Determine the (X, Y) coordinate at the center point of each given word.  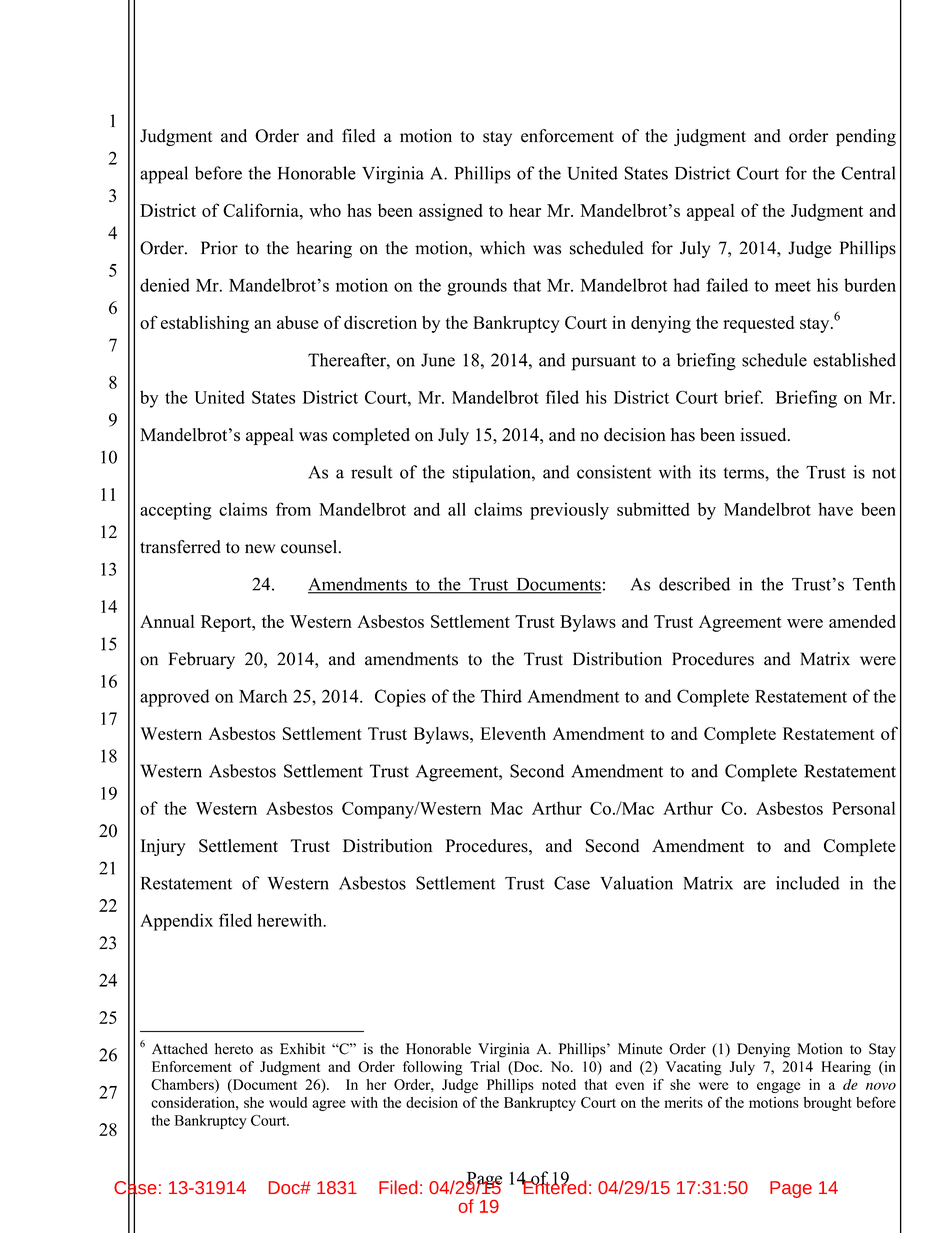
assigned (451, 212)
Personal (863, 808)
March (263, 696)
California (262, 210)
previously (569, 511)
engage (779, 1087)
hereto (234, 1049)
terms (745, 473)
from (293, 509)
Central (868, 173)
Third (501, 696)
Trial (485, 1066)
